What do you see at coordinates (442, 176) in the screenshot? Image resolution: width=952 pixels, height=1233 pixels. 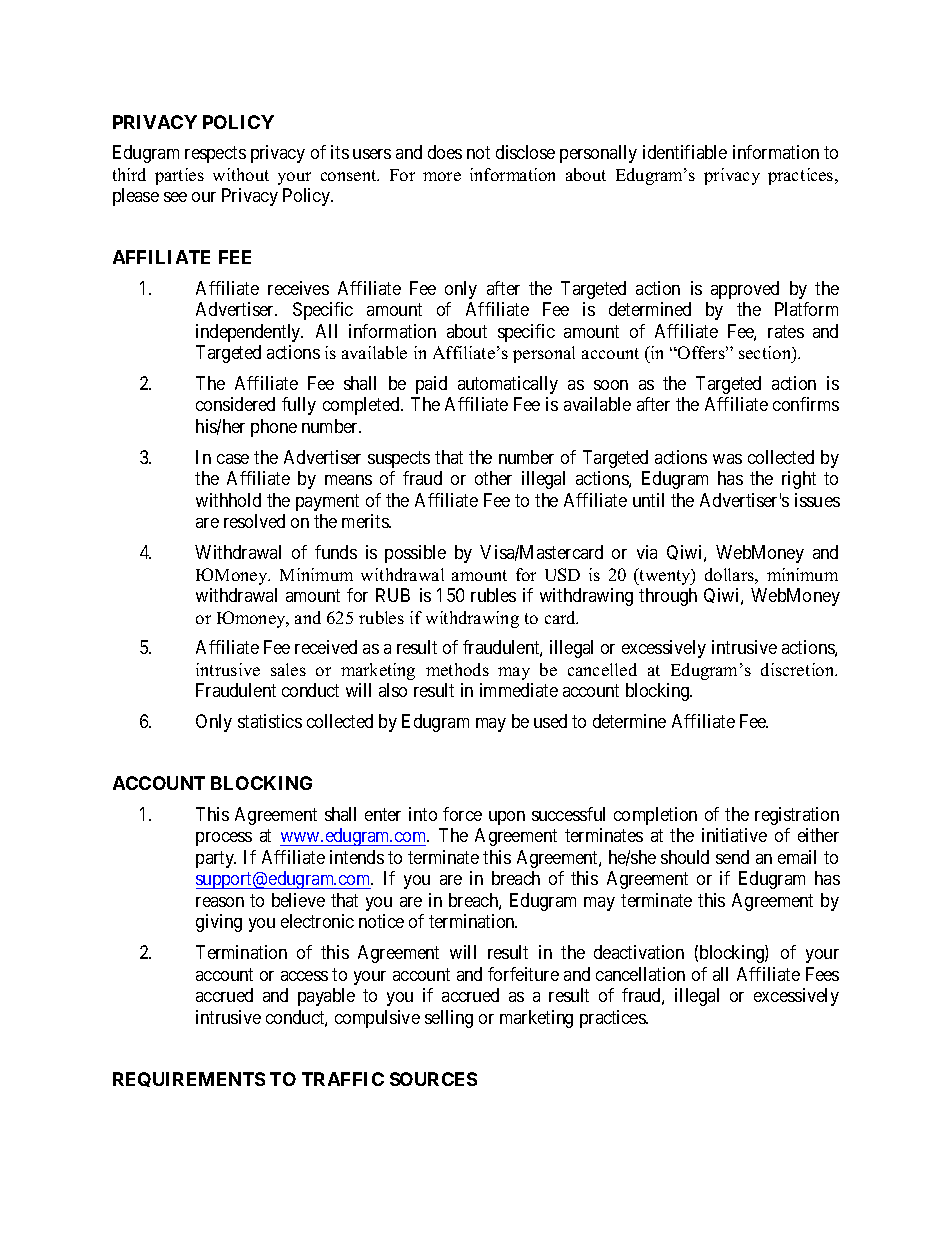 I see `more` at bounding box center [442, 176].
